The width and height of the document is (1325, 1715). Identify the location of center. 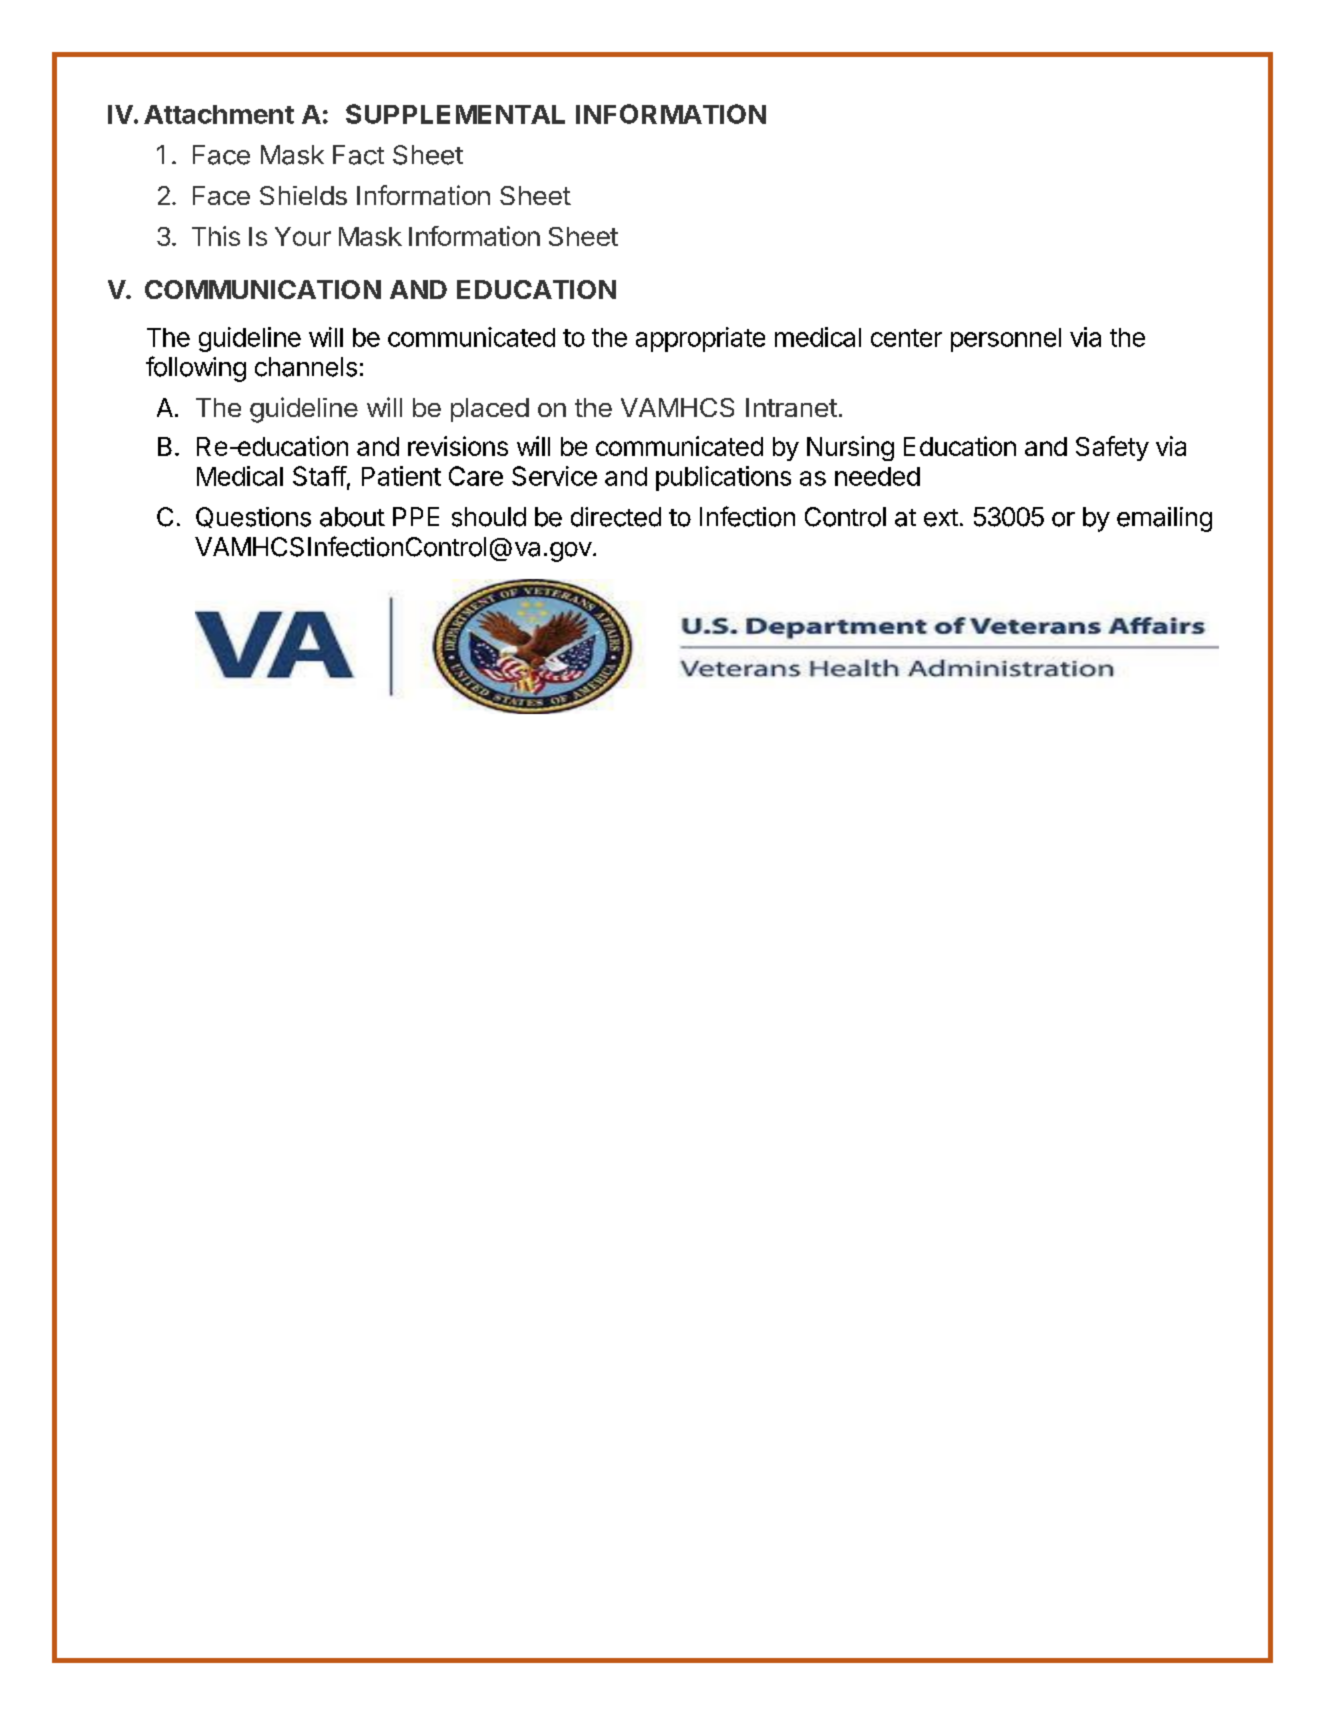
(906, 338).
